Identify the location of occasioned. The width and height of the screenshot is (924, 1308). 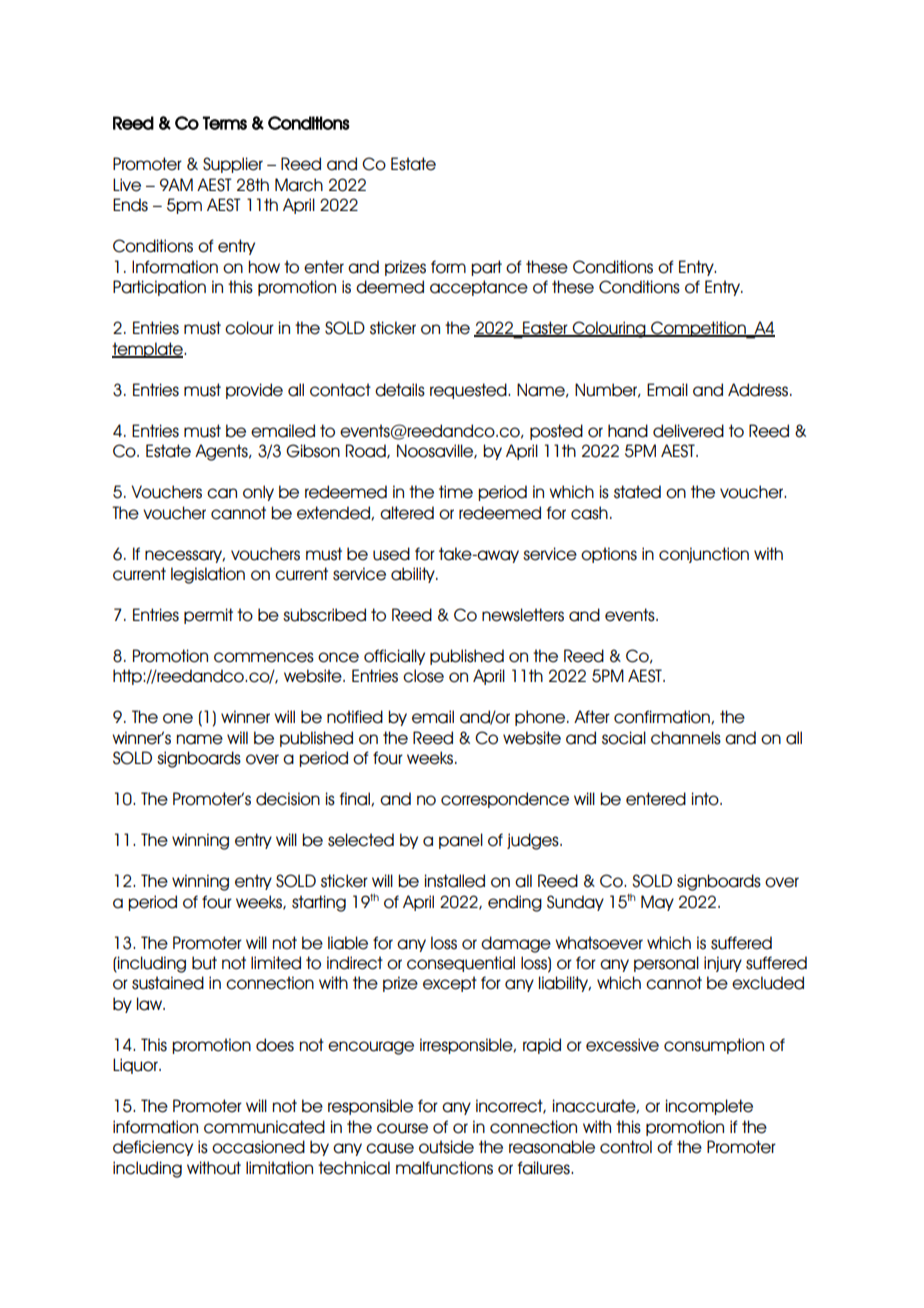
(258, 1147).
